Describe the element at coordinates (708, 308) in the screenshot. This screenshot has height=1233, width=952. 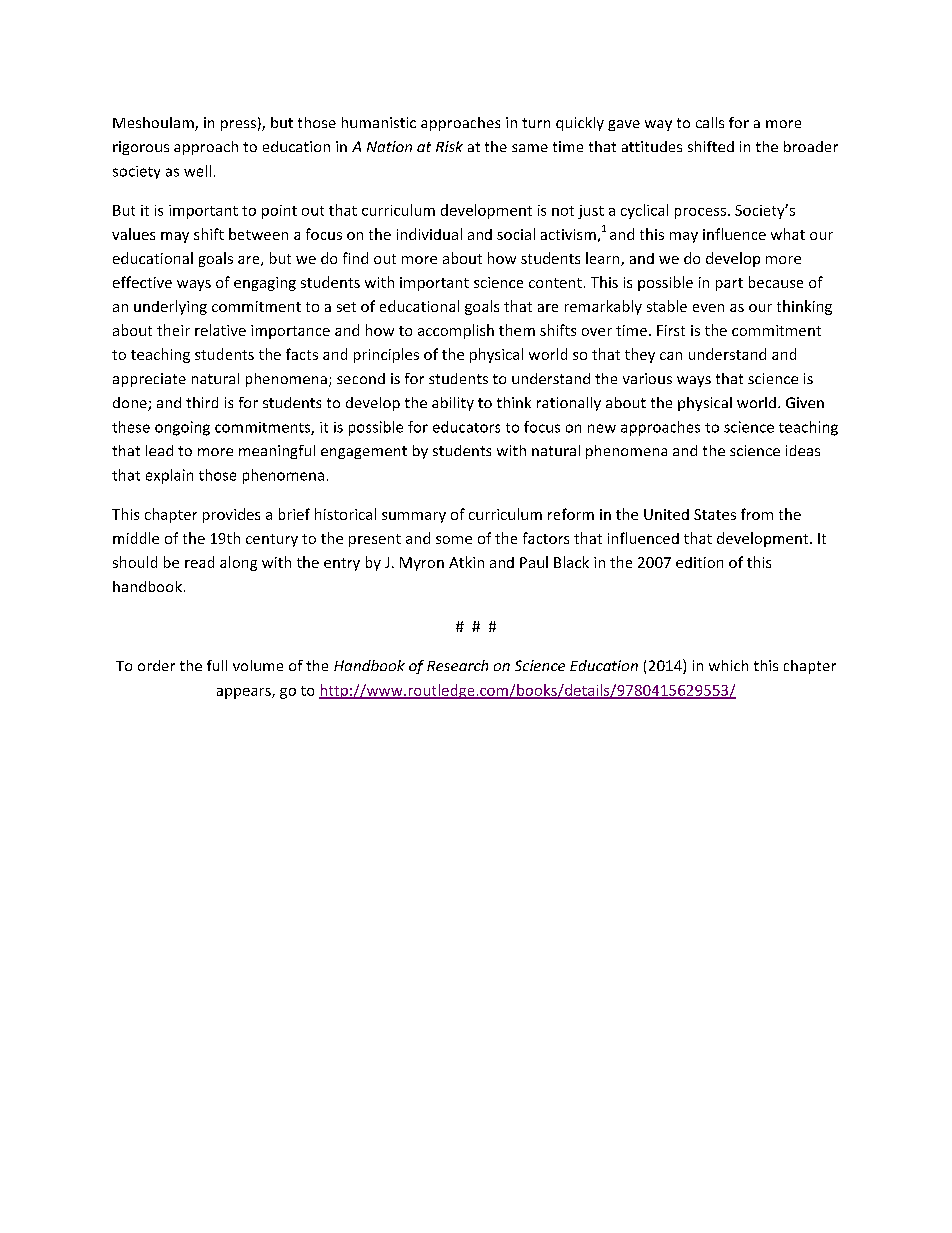
I see `even` at that location.
